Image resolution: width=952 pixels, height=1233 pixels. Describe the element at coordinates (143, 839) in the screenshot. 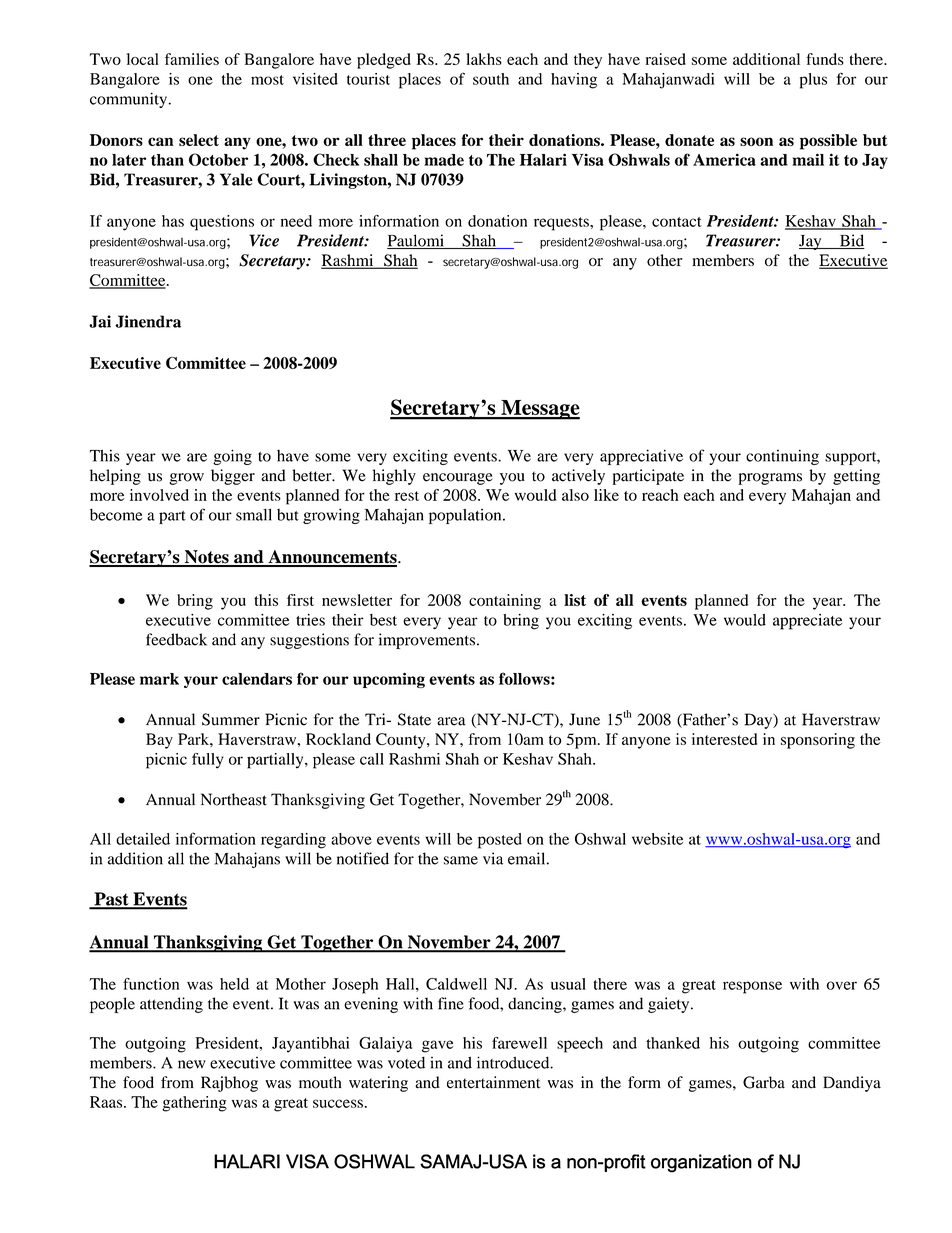

I see `detailed` at that location.
